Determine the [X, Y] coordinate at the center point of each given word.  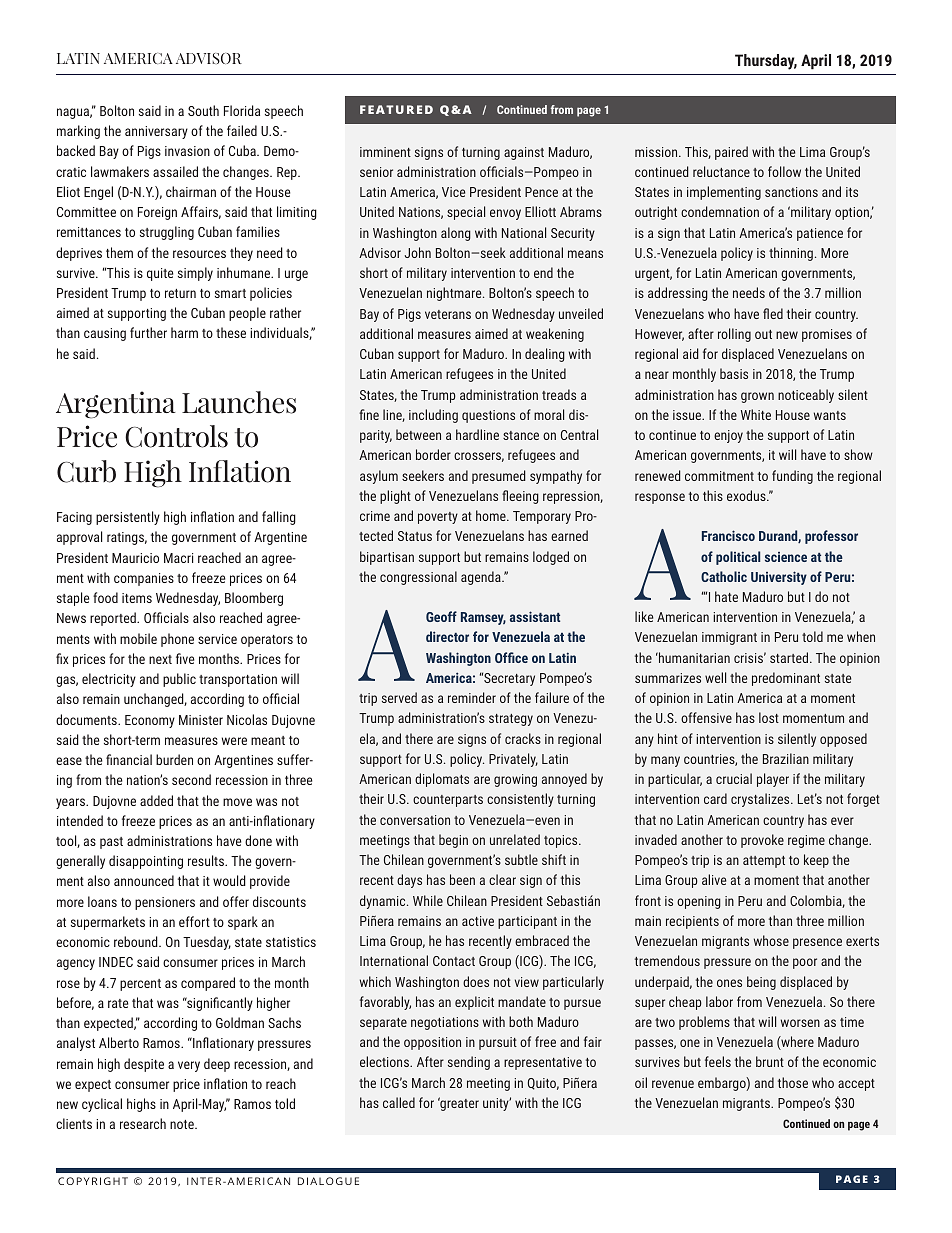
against [524, 153]
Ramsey [483, 618]
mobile [138, 638]
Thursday [766, 62]
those [793, 1082]
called [399, 1102]
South [203, 110]
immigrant [729, 638]
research [143, 1123]
